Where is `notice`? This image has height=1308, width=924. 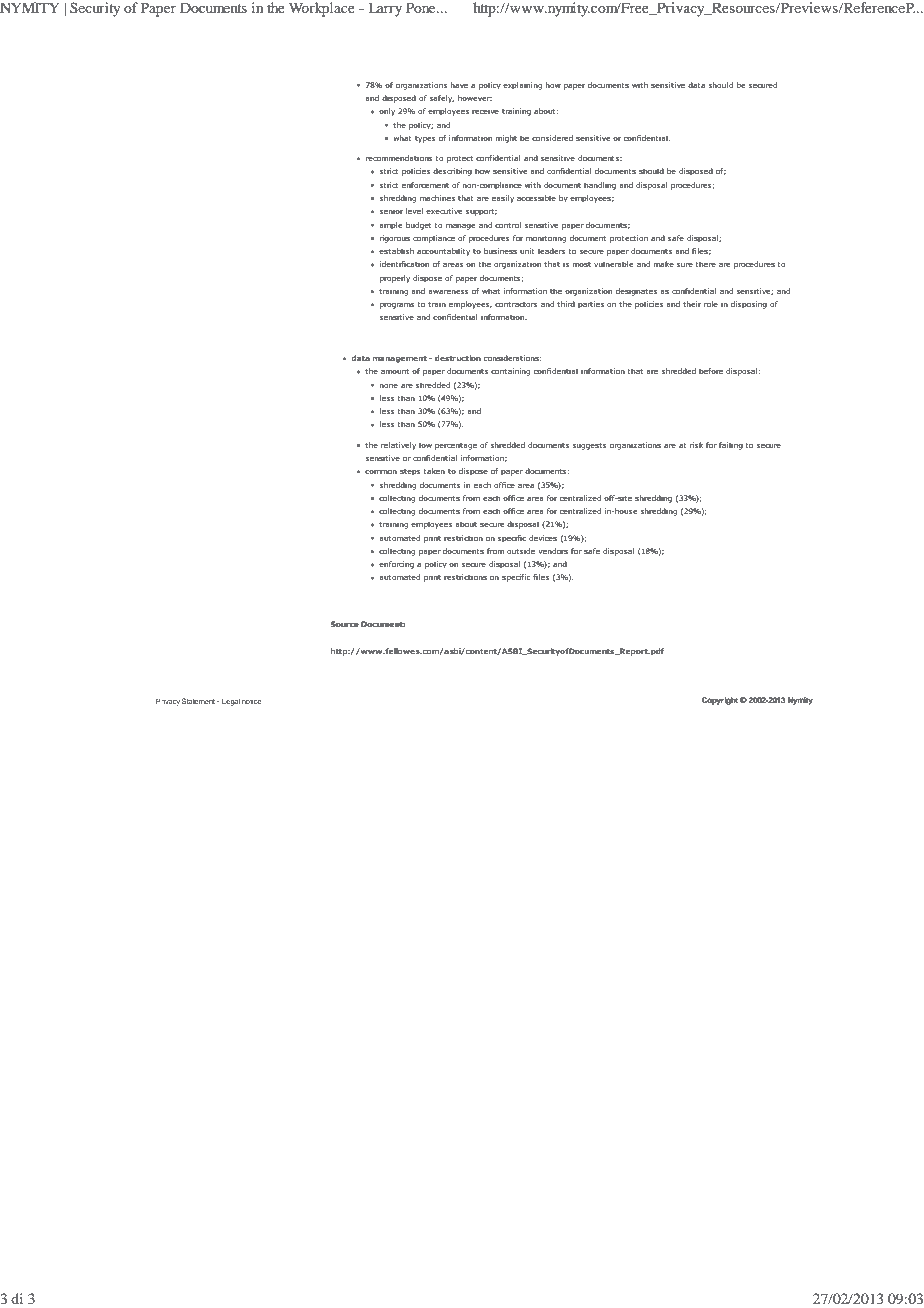
notice is located at coordinates (251, 701).
